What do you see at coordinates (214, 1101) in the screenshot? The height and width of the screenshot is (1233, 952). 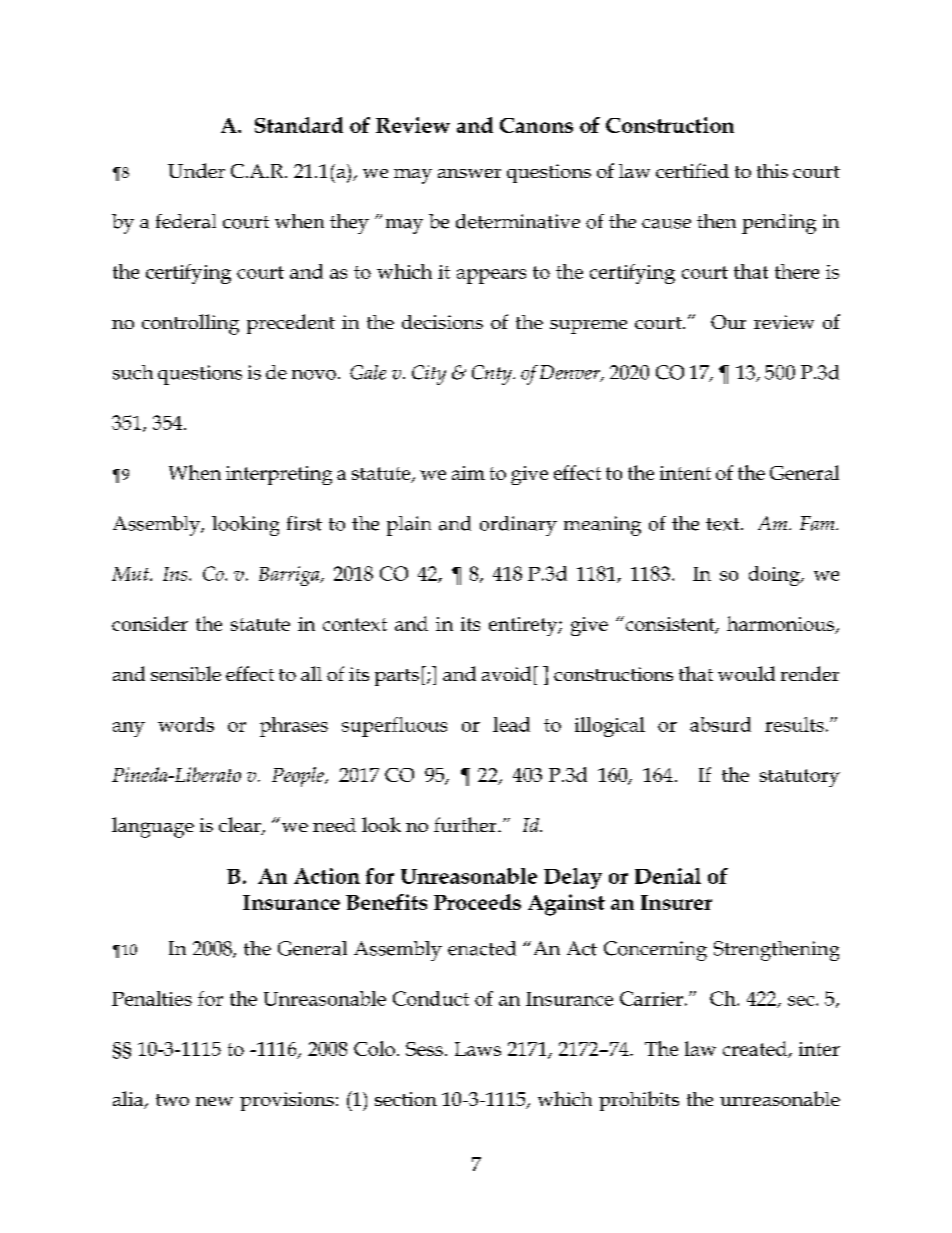 I see `new` at bounding box center [214, 1101].
